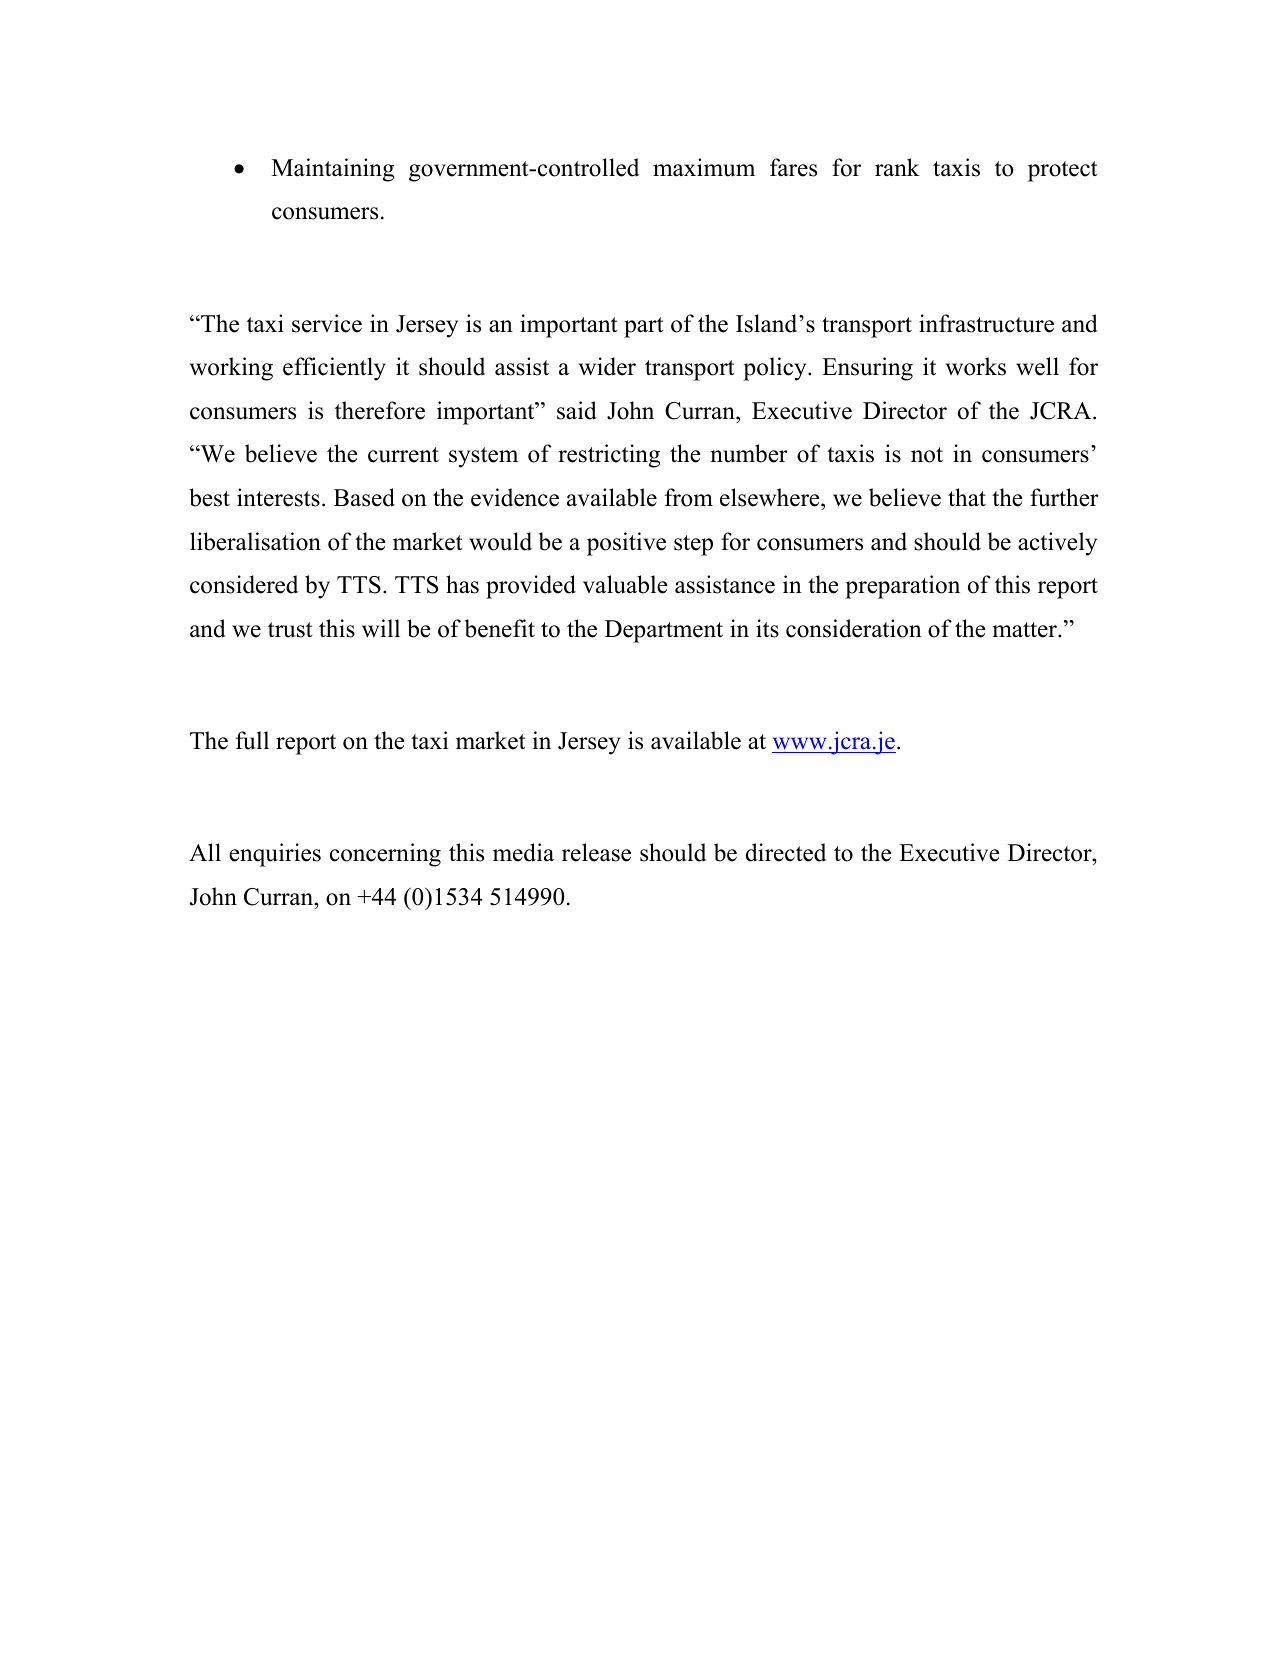  What do you see at coordinates (786, 852) in the screenshot?
I see `directed` at bounding box center [786, 852].
